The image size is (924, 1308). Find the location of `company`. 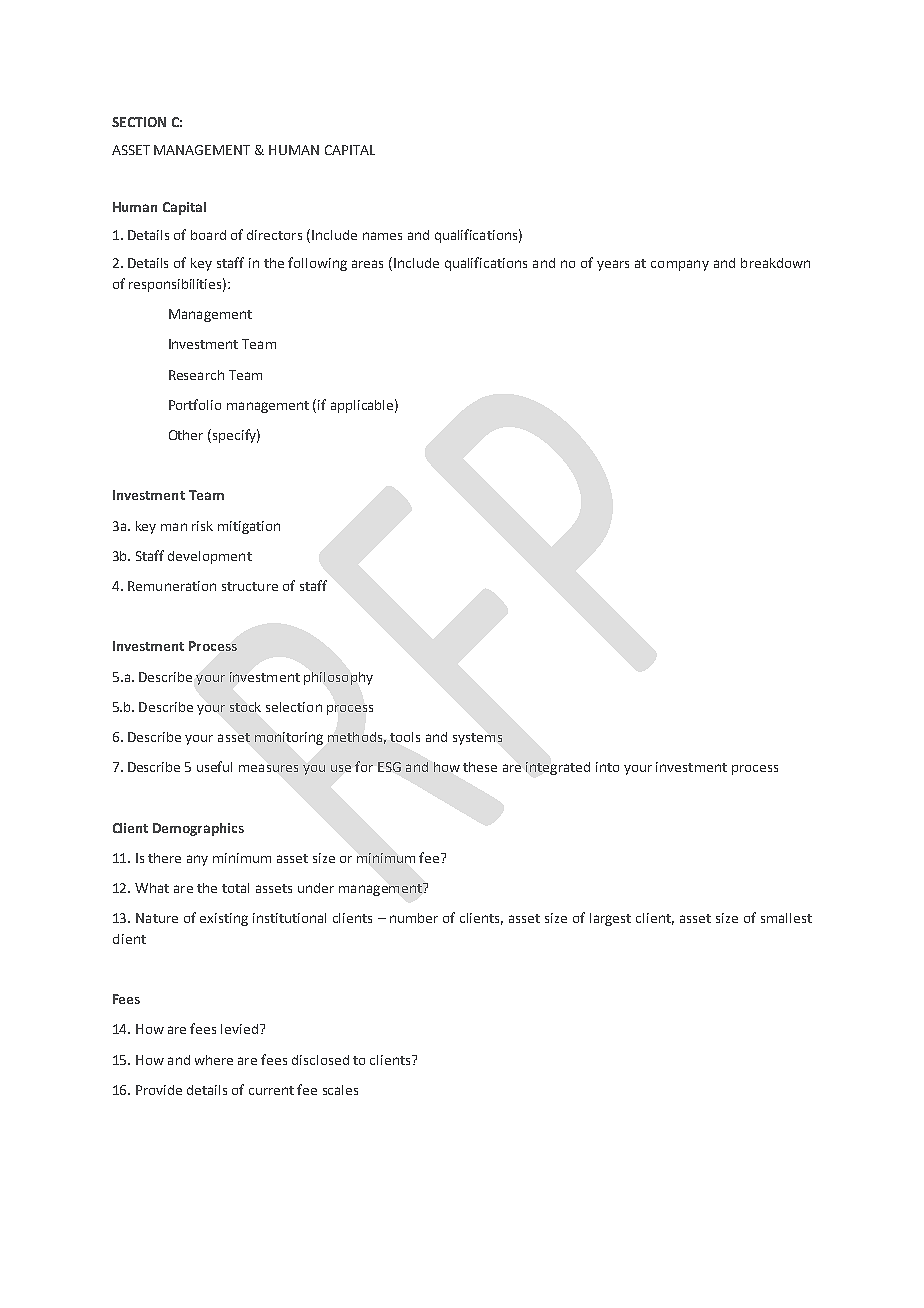

company is located at coordinates (680, 265).
